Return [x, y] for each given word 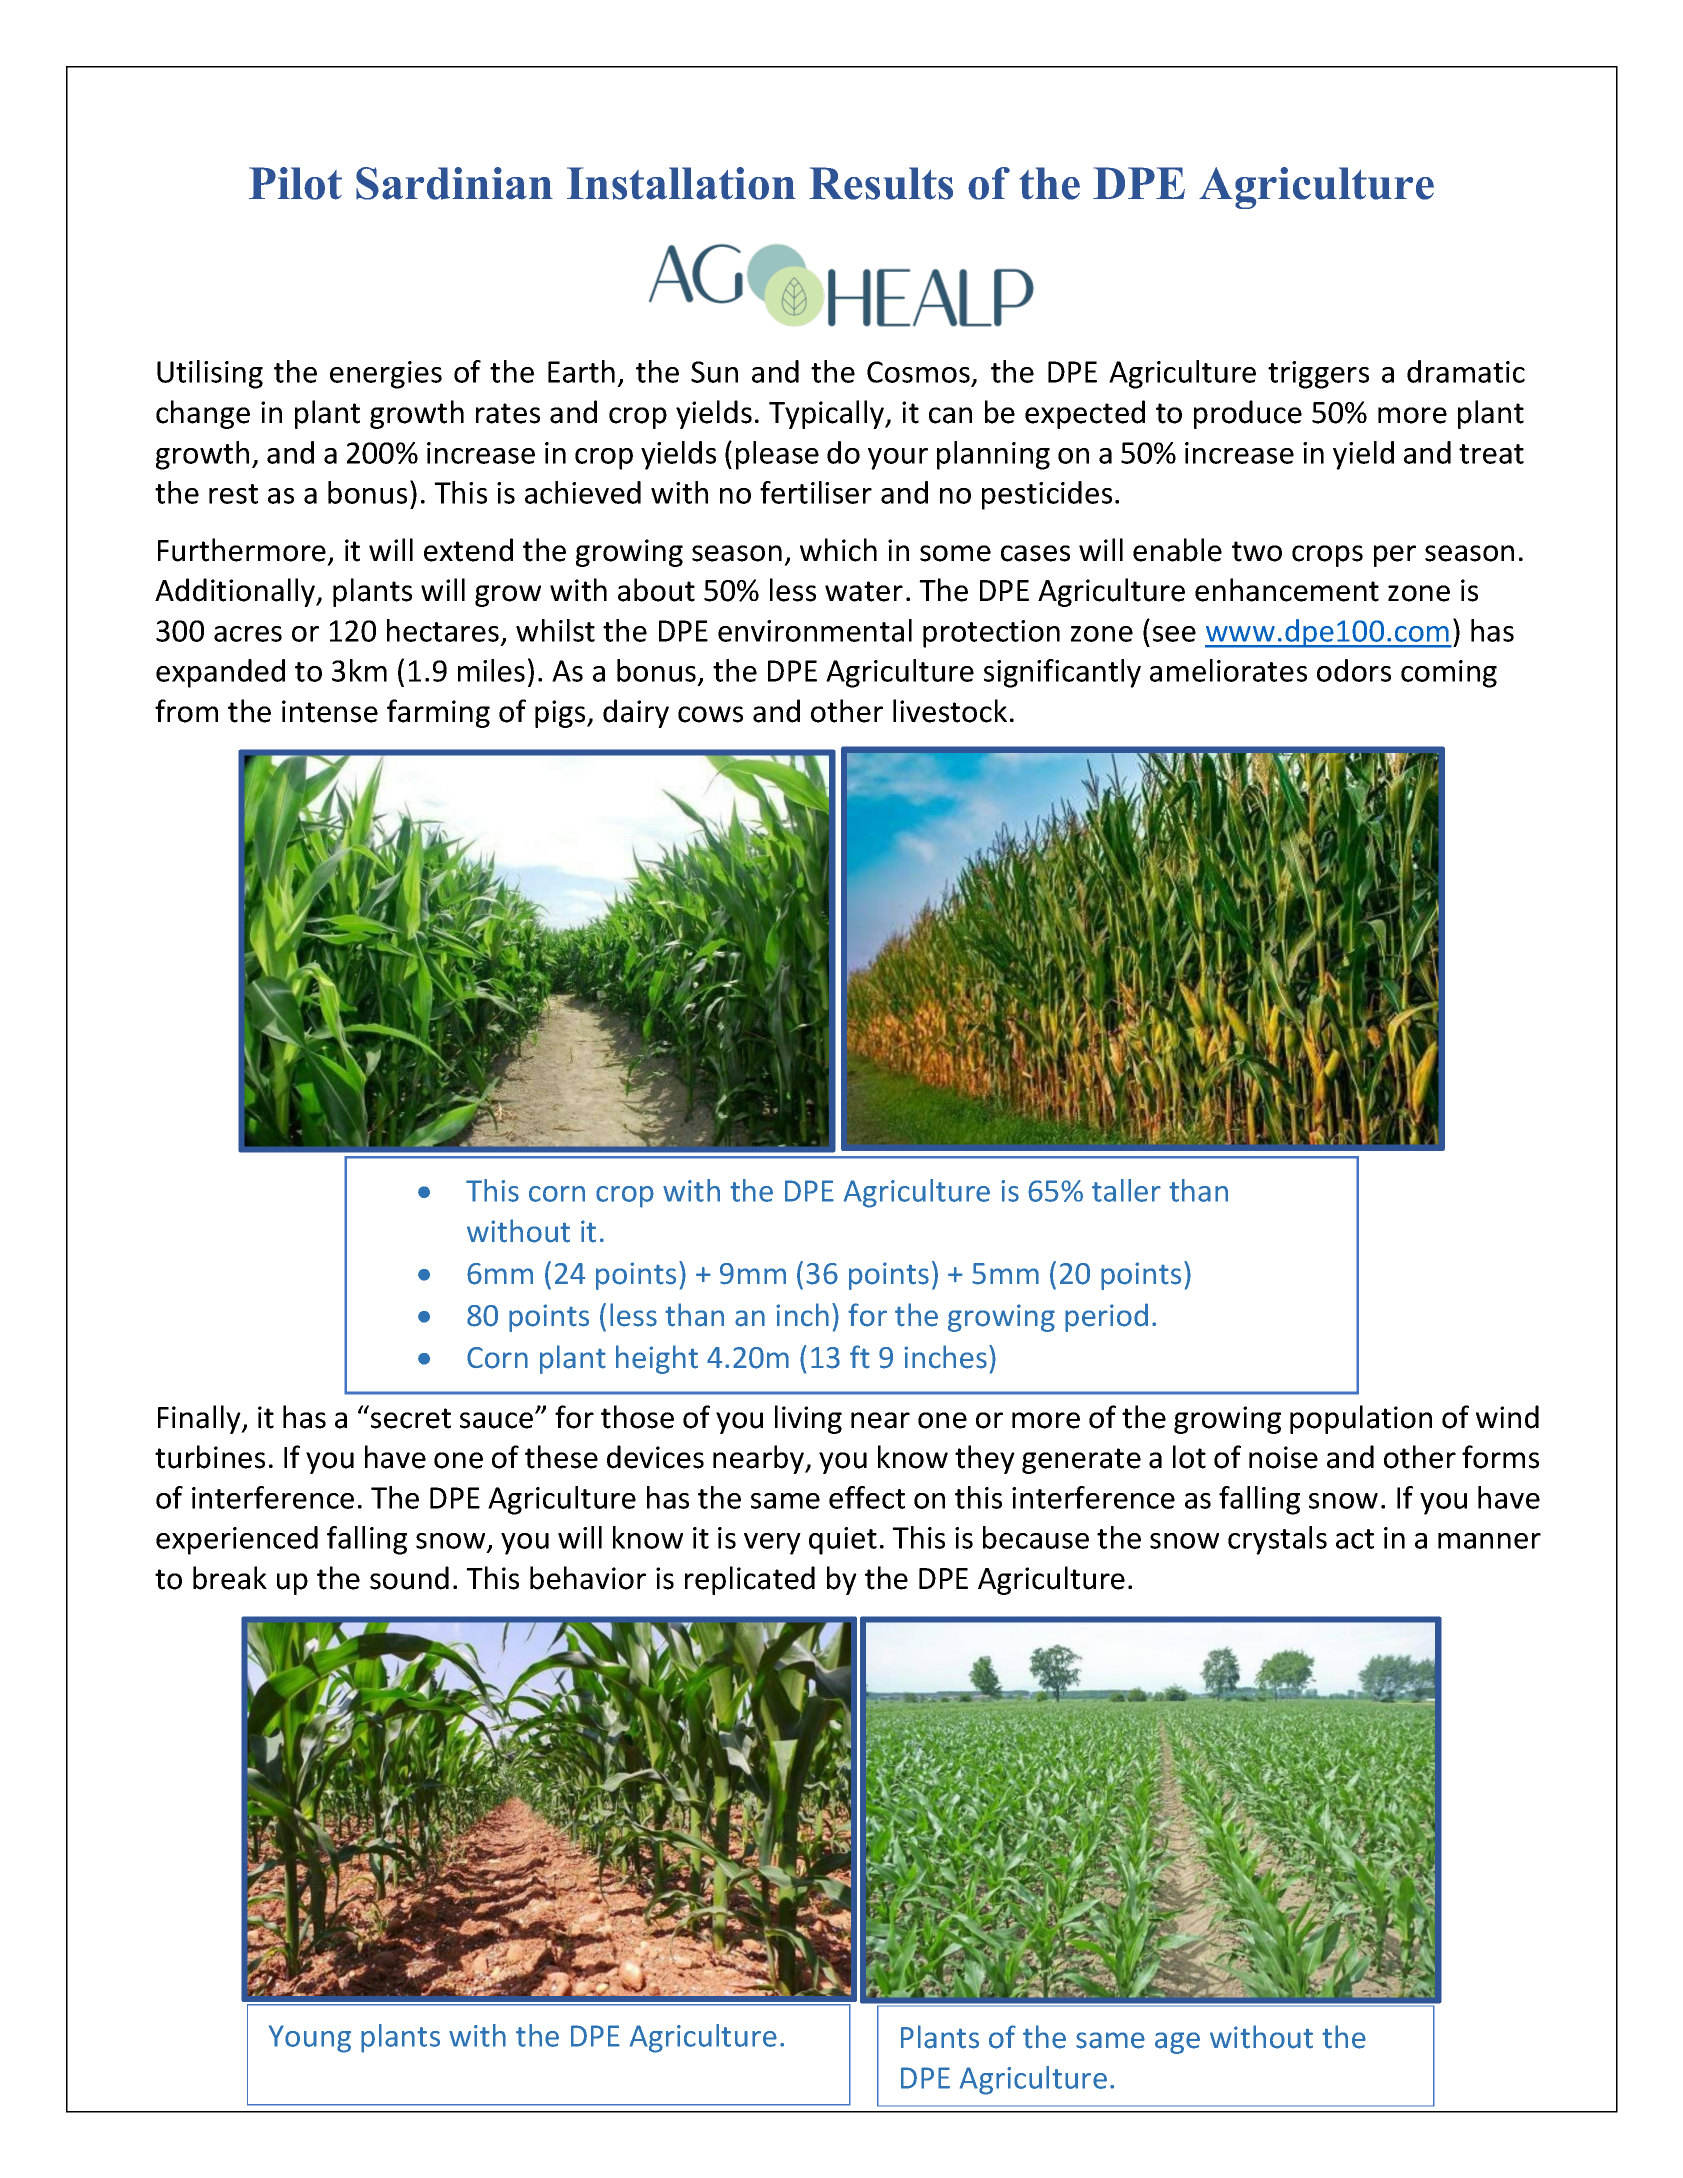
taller [1126, 1190]
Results [881, 183]
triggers [1318, 375]
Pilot [295, 183]
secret [411, 1418]
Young [310, 2039]
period [1106, 1317]
